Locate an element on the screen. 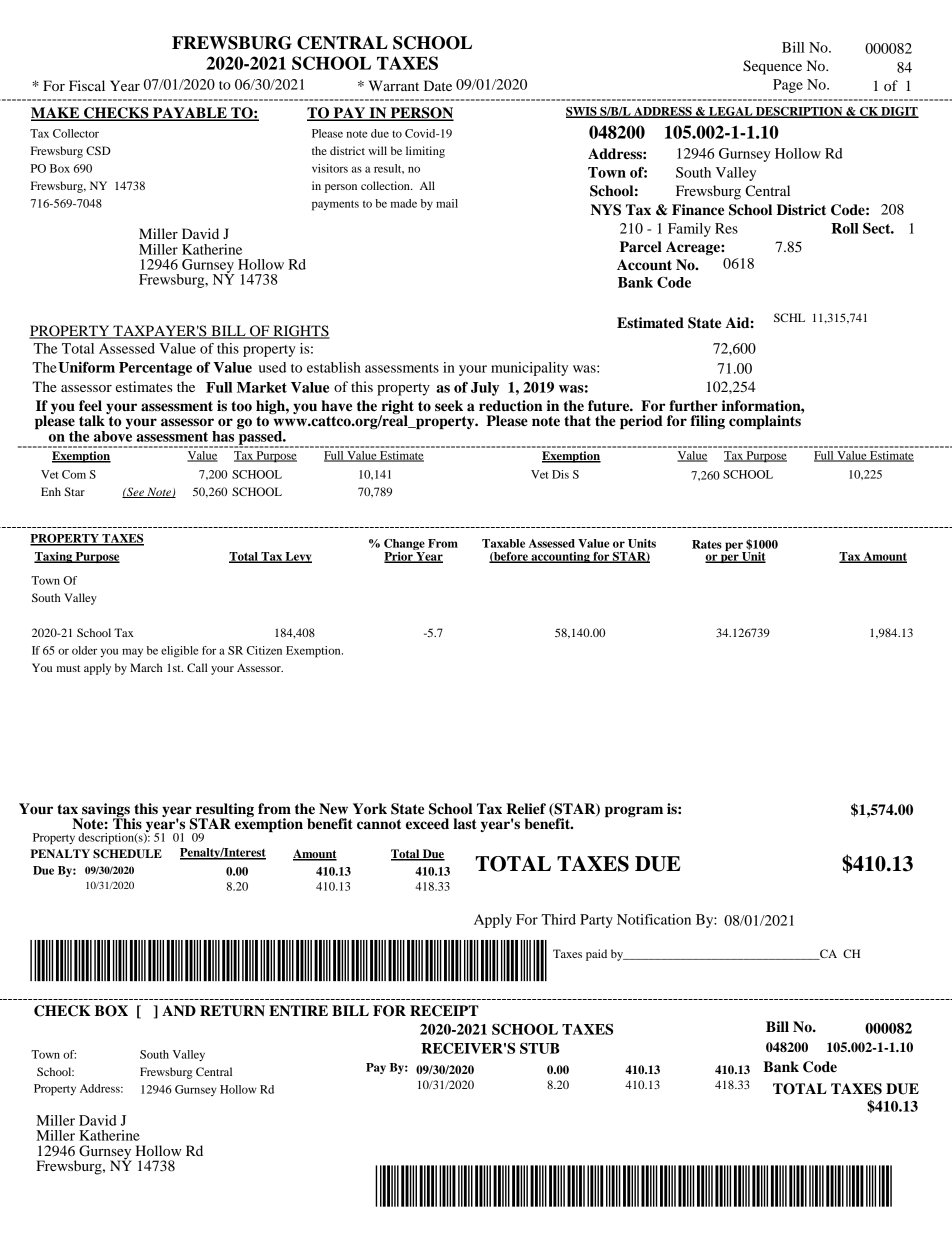 The width and height of the screenshot is (952, 1233). seek is located at coordinates (449, 406).
